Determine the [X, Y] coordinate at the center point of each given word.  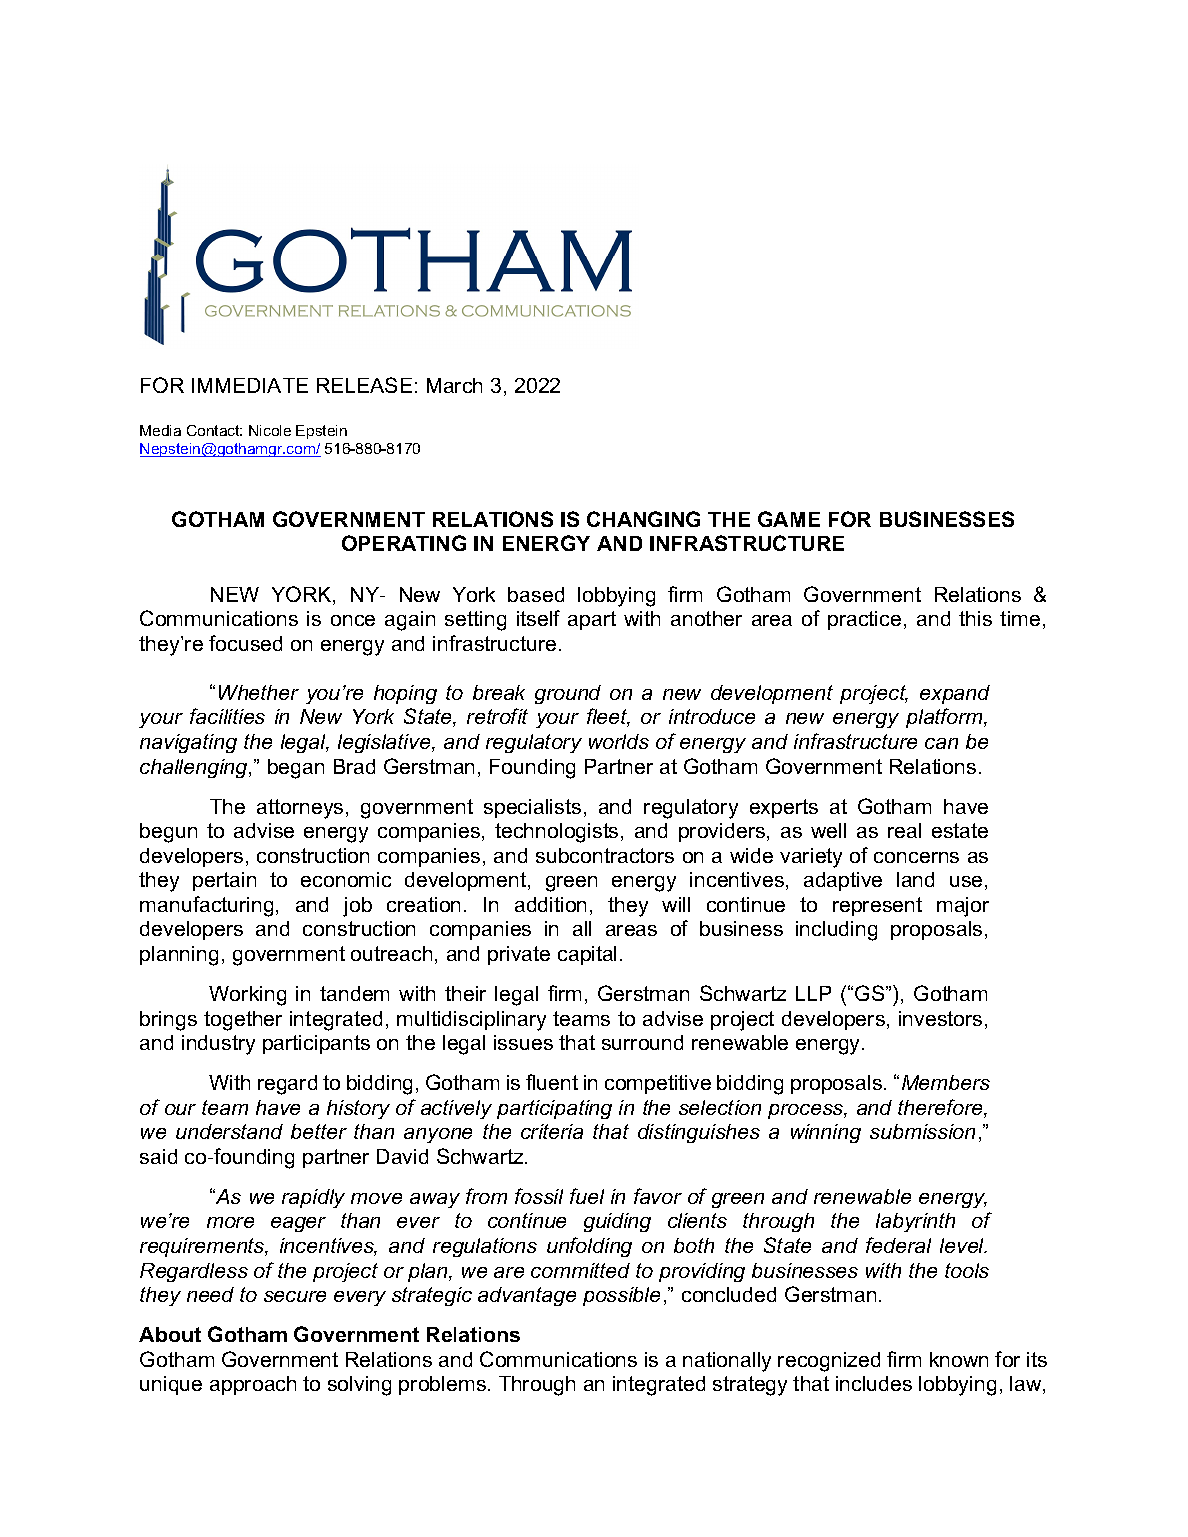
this [975, 618]
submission [922, 1131]
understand [229, 1131]
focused [245, 643]
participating [554, 1109]
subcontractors [605, 855]
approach [253, 1385]
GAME [789, 519]
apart [592, 620]
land [915, 879]
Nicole [270, 430]
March [454, 385]
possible [621, 1296]
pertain [224, 881]
